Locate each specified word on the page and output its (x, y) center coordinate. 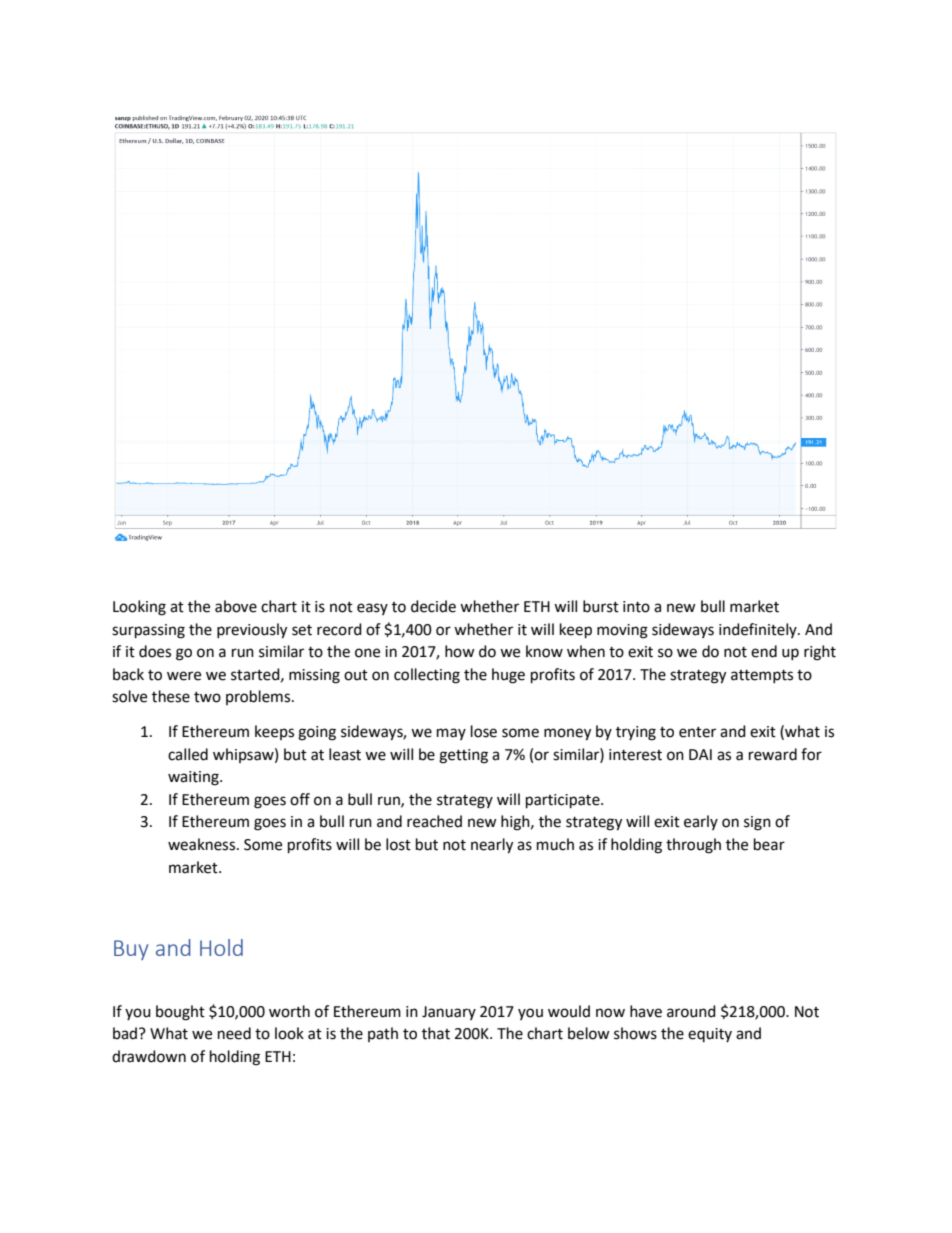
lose (484, 731)
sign (757, 823)
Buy (131, 950)
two (207, 697)
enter (697, 732)
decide (433, 606)
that (436, 1033)
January (449, 1013)
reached (434, 821)
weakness (203, 844)
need (234, 1033)
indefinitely (759, 630)
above (236, 606)
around (691, 1011)
